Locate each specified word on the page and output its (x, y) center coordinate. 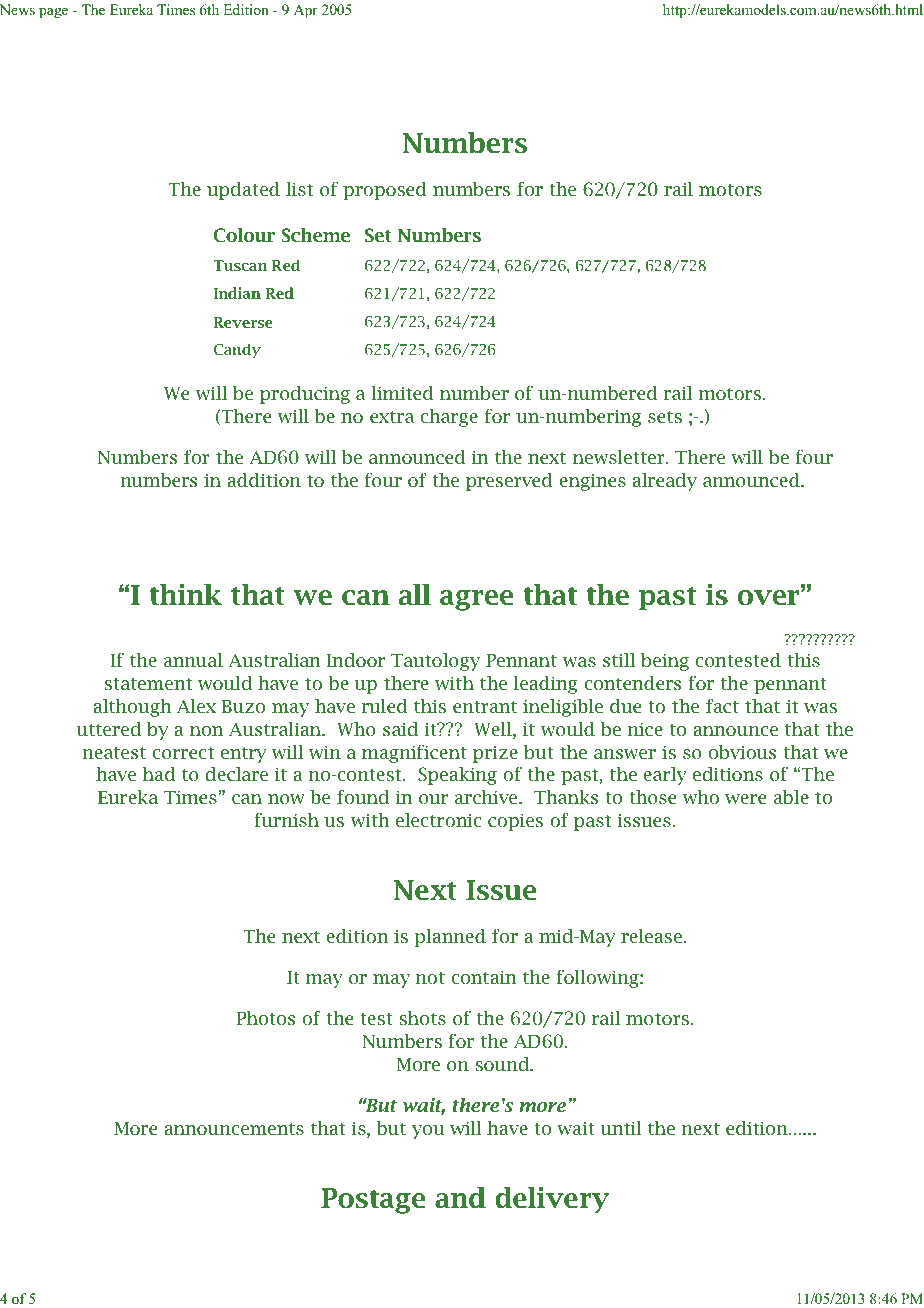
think (186, 595)
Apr (306, 11)
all (415, 595)
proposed (385, 191)
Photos (265, 1018)
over (770, 598)
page (53, 13)
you (428, 1132)
